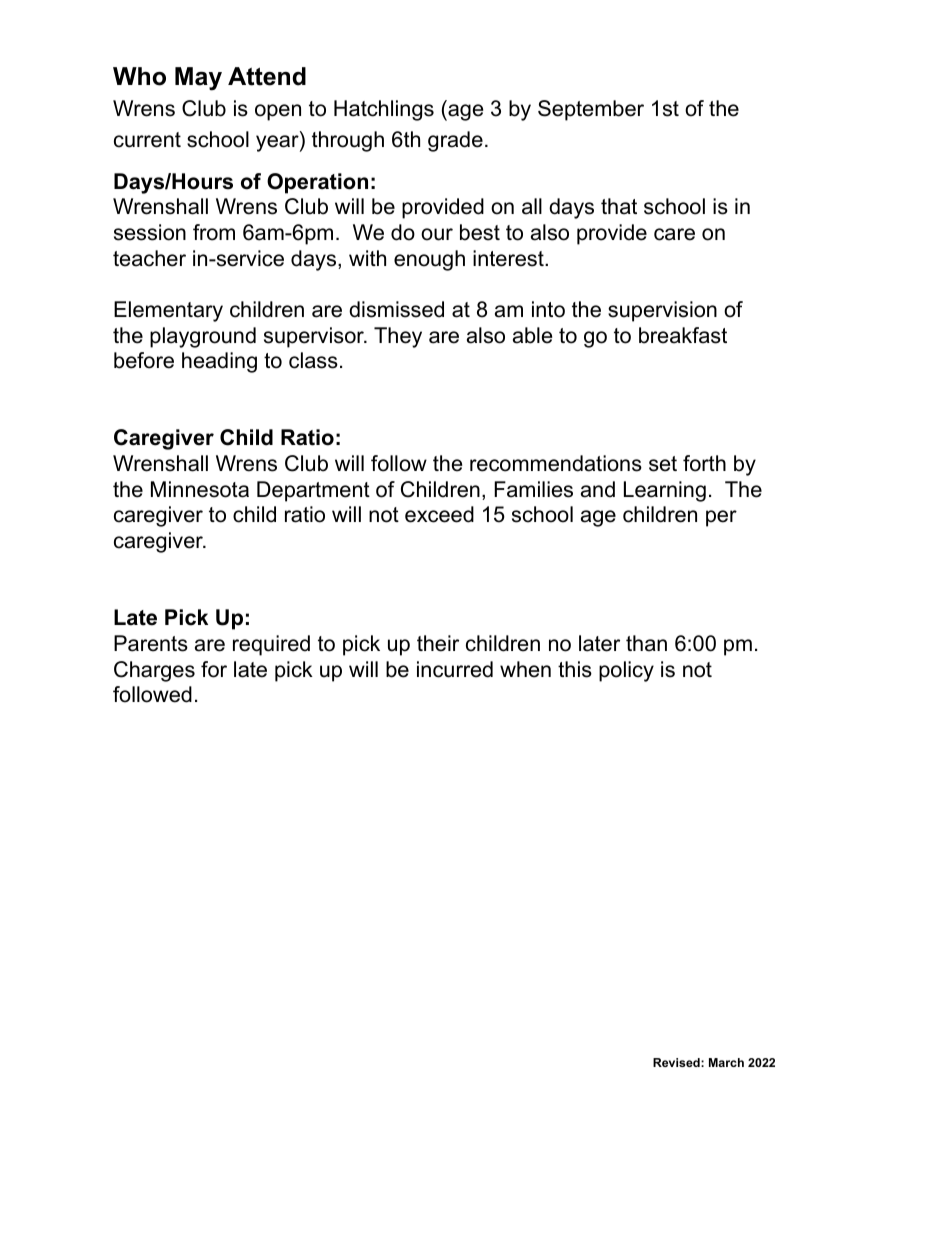  Describe the element at coordinates (398, 337) in the screenshot. I see `They` at that location.
